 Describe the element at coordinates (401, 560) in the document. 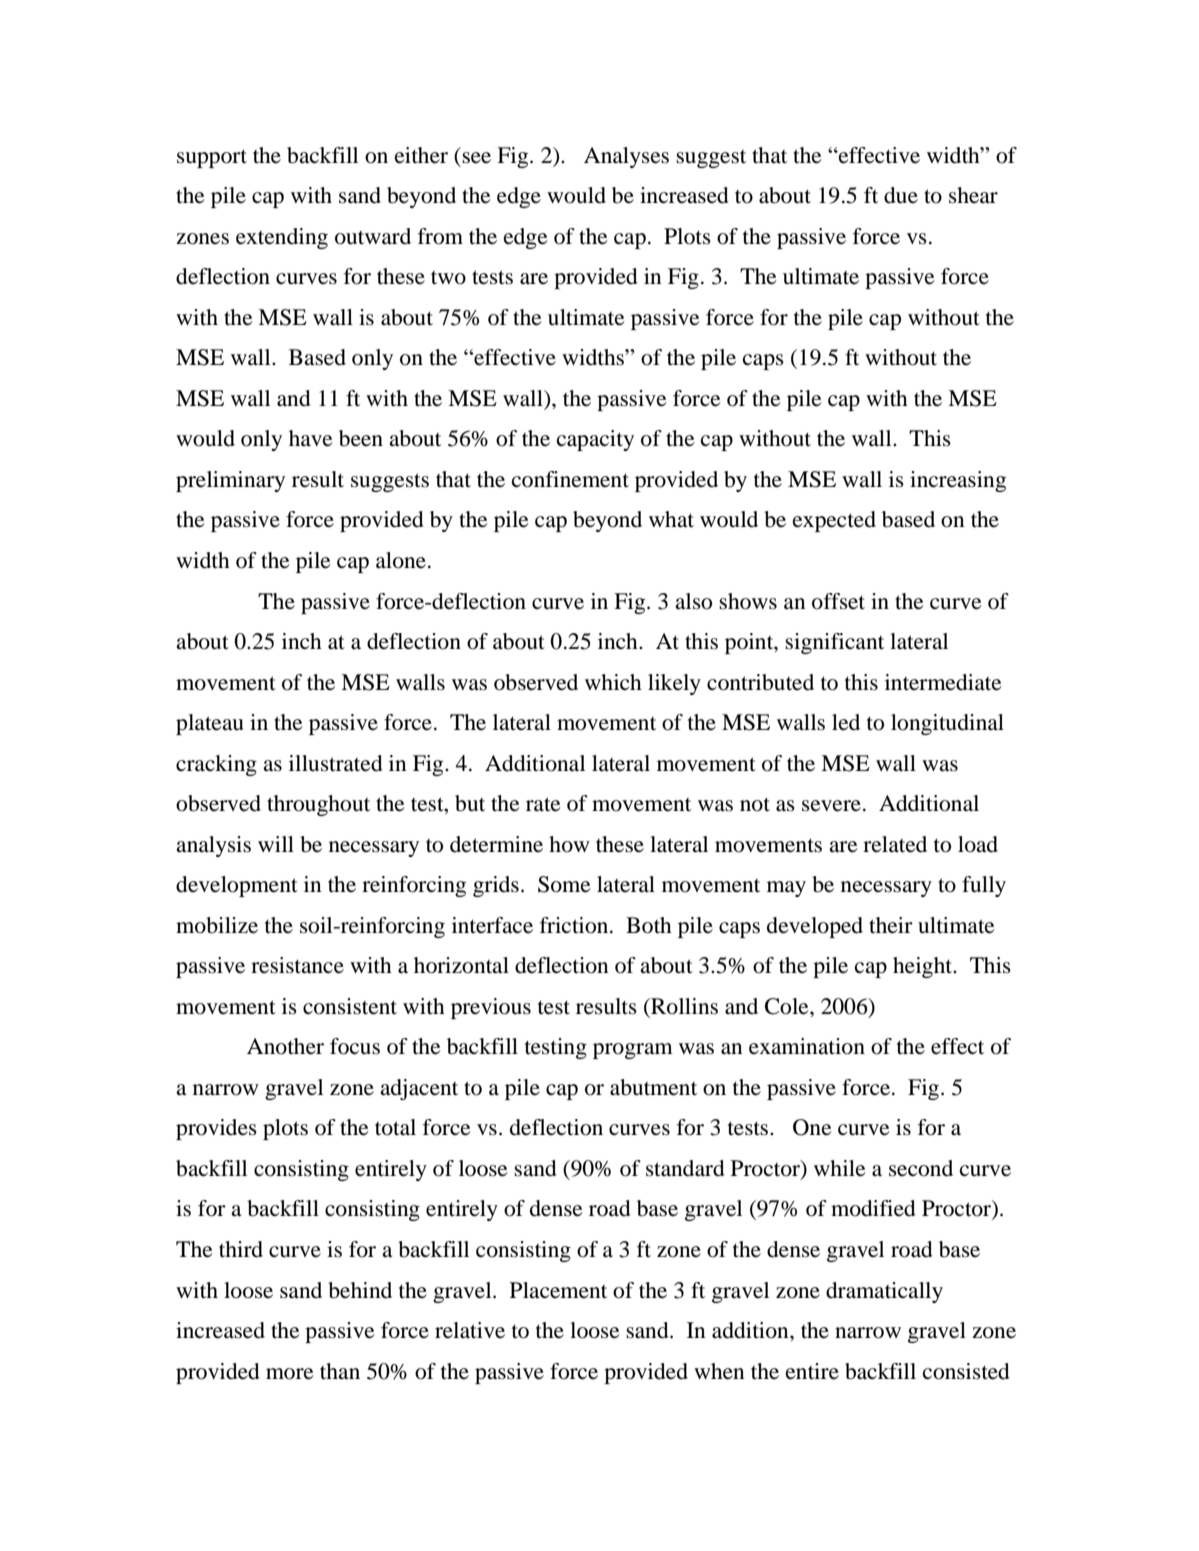

I see `alone` at that location.
